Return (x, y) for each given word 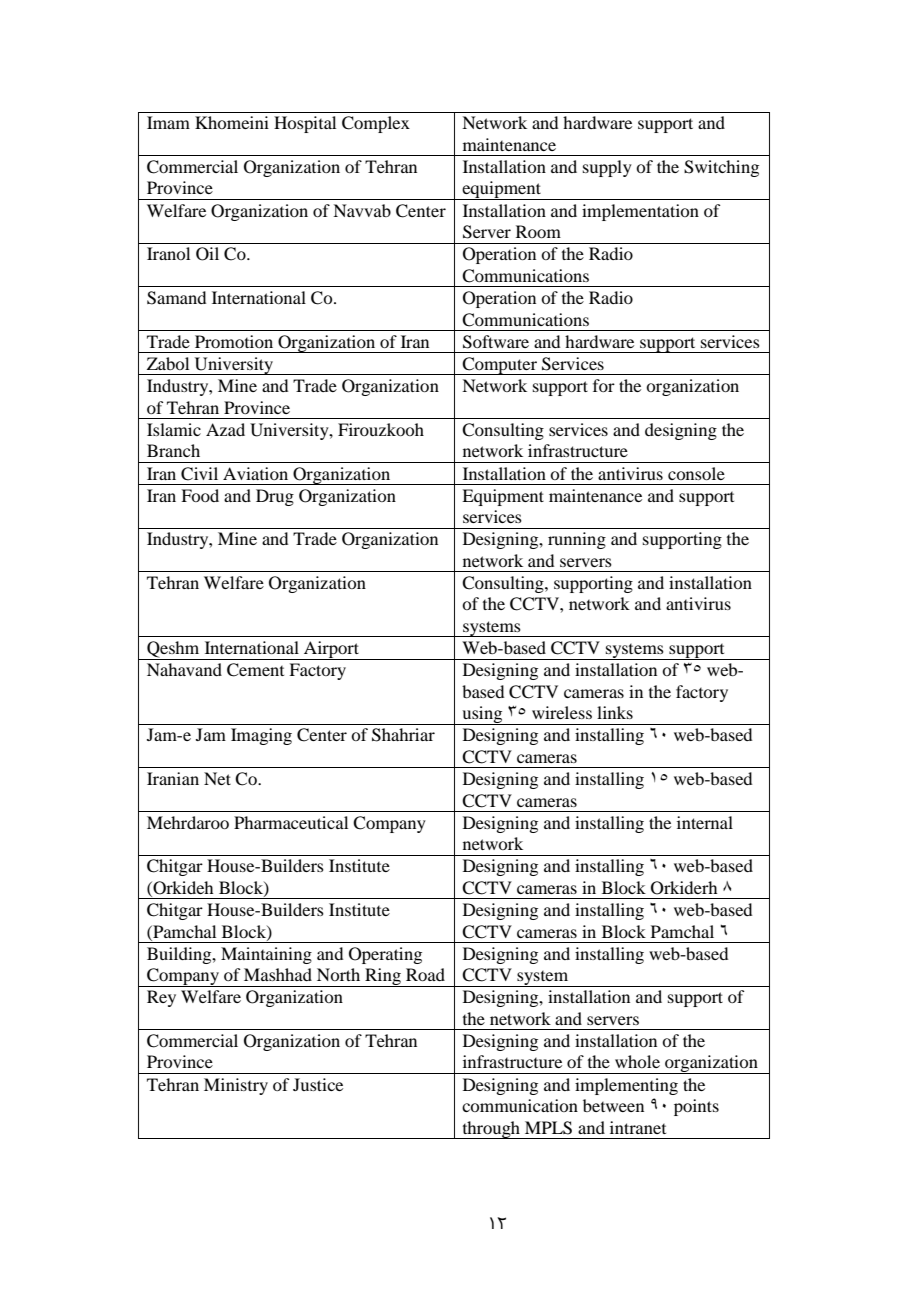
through (491, 1130)
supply (607, 168)
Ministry (236, 1086)
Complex (376, 124)
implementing (626, 1086)
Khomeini (232, 122)
